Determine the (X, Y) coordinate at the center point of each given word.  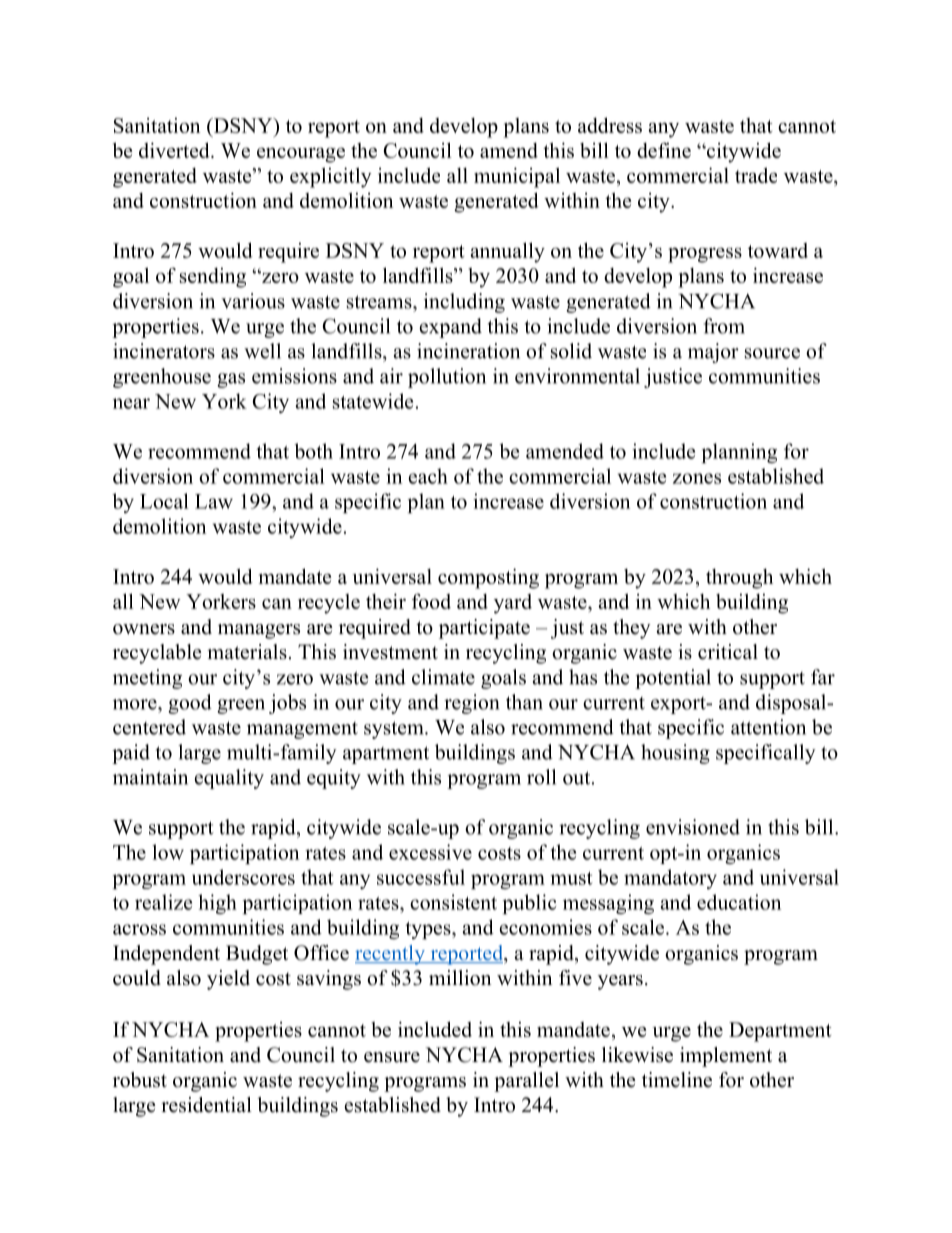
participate (484, 629)
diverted (175, 150)
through (739, 579)
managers (259, 631)
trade (756, 175)
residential (206, 1105)
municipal (517, 177)
